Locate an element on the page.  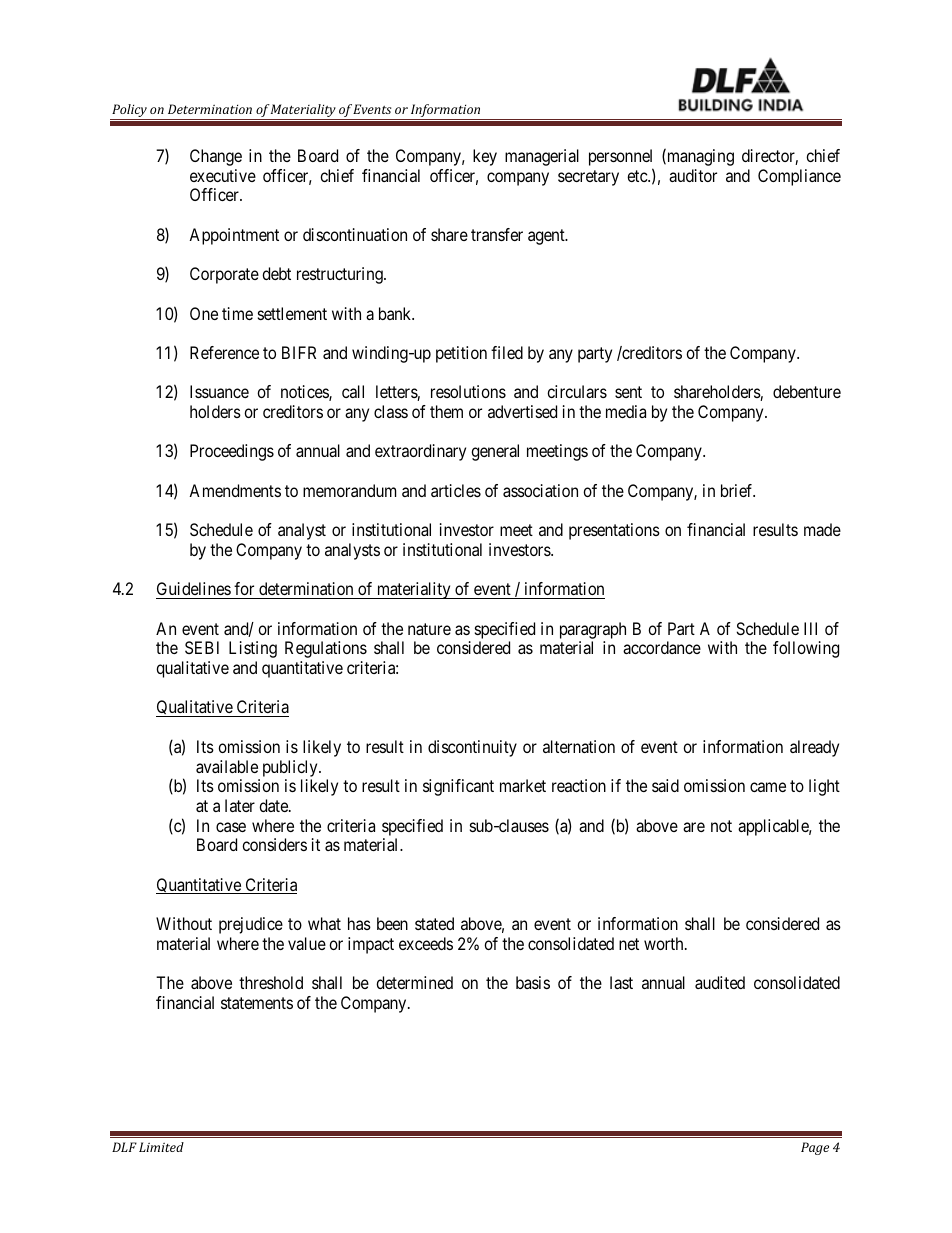
key is located at coordinates (485, 157).
